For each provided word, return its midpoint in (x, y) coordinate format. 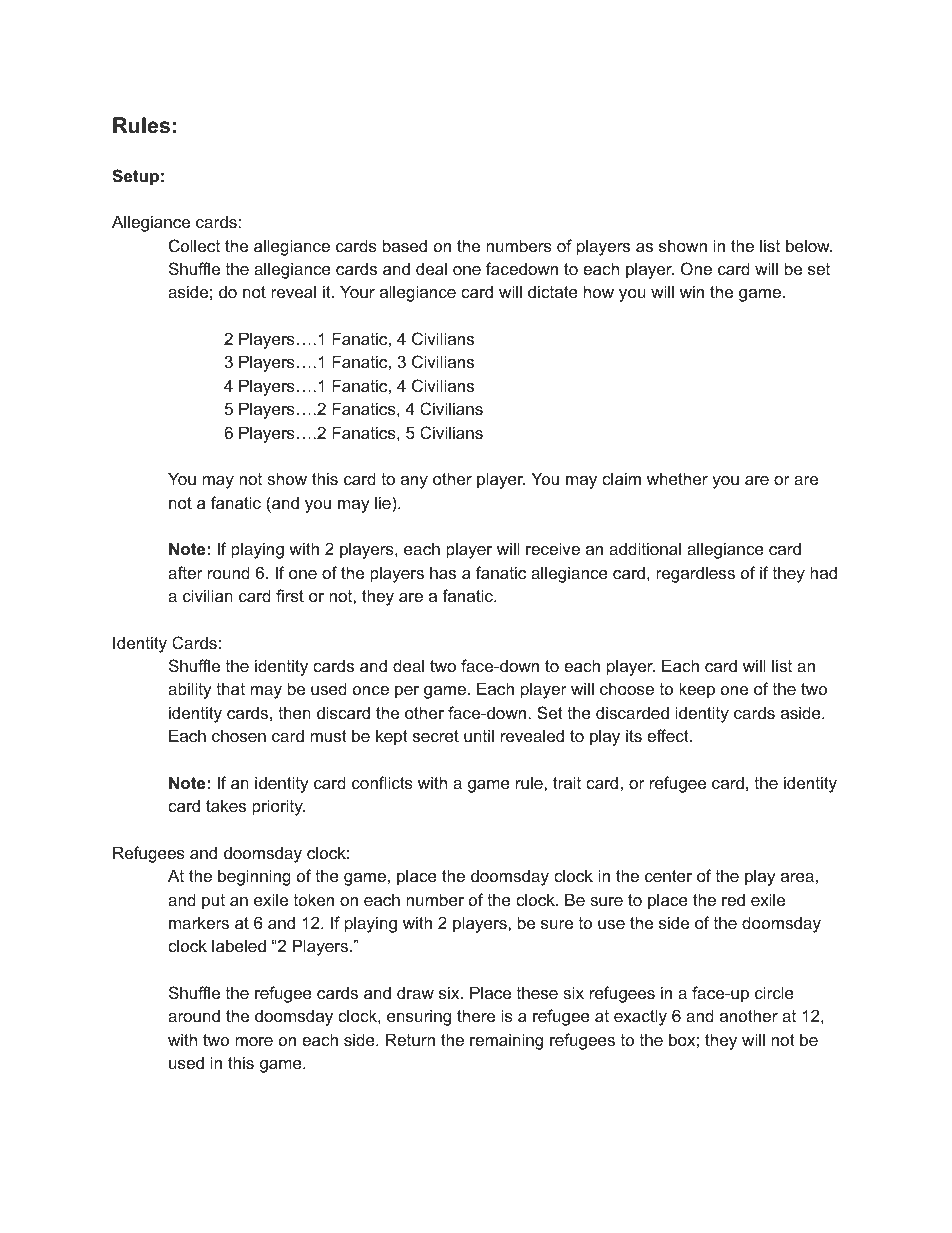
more (254, 1041)
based (405, 245)
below (809, 245)
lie (384, 502)
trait (567, 782)
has (443, 572)
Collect (194, 245)
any (414, 482)
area (797, 877)
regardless (695, 574)
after (185, 572)
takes (226, 805)
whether (677, 478)
